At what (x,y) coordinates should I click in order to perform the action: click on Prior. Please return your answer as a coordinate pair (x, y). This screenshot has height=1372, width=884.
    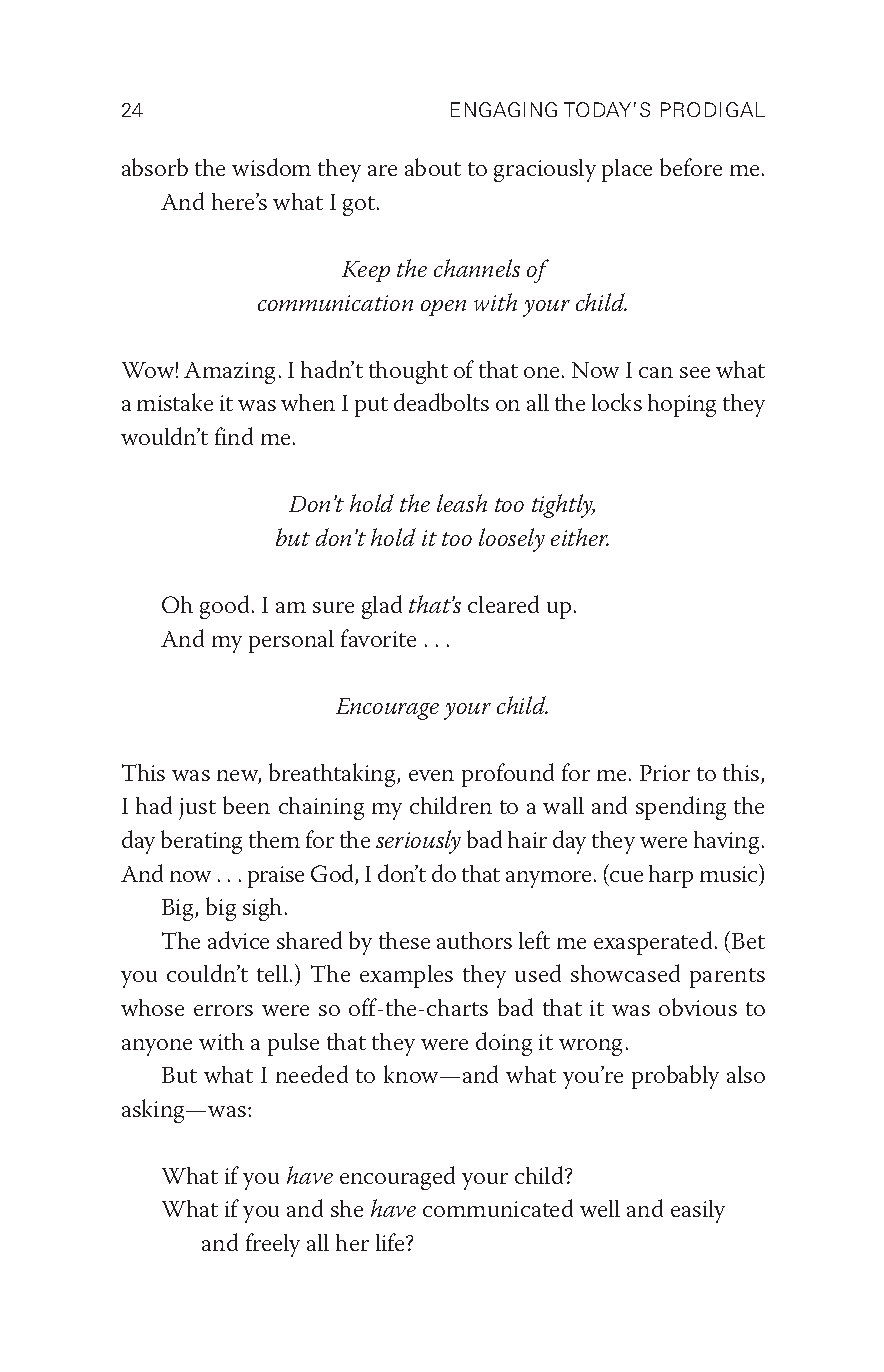
    Looking at the image, I should click on (665, 773).
